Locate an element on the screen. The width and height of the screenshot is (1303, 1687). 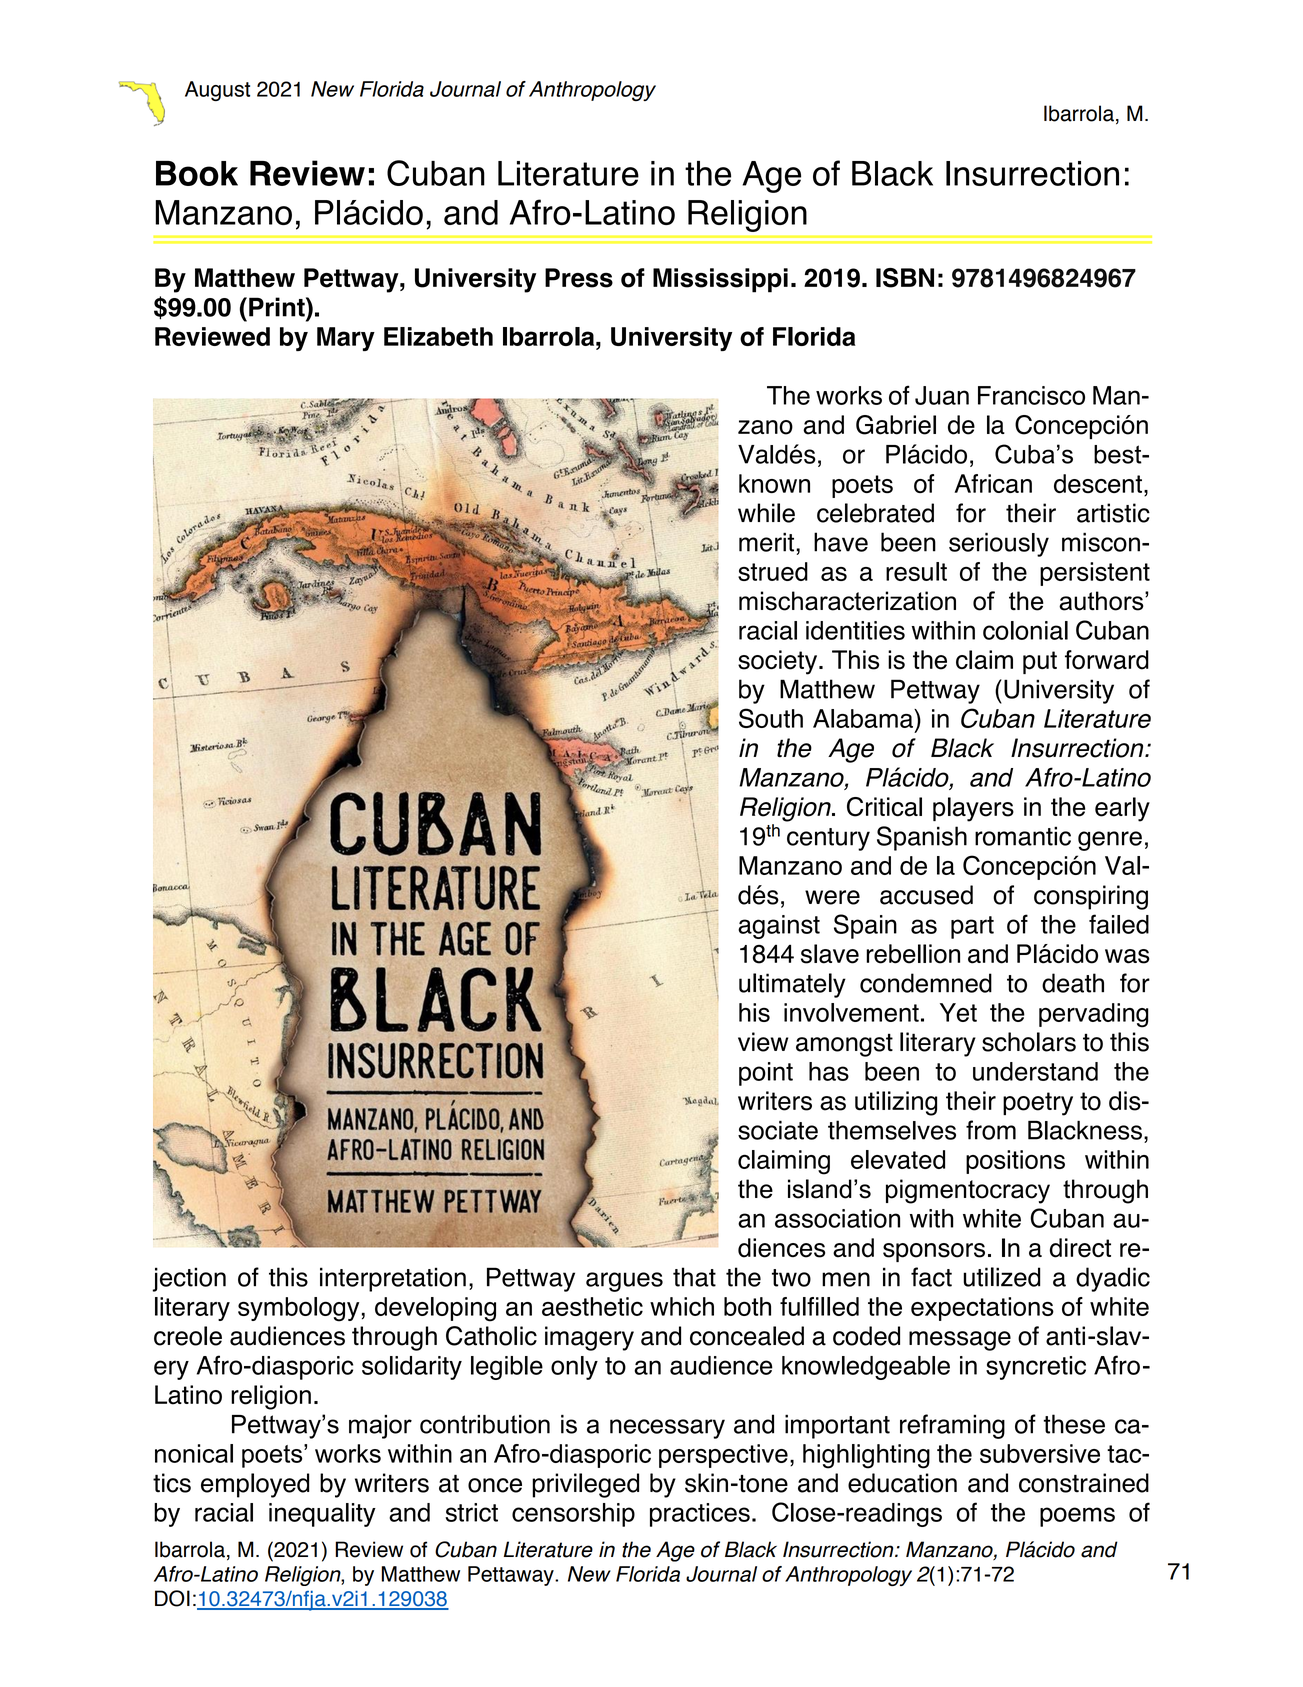
necessary is located at coordinates (667, 1429).
